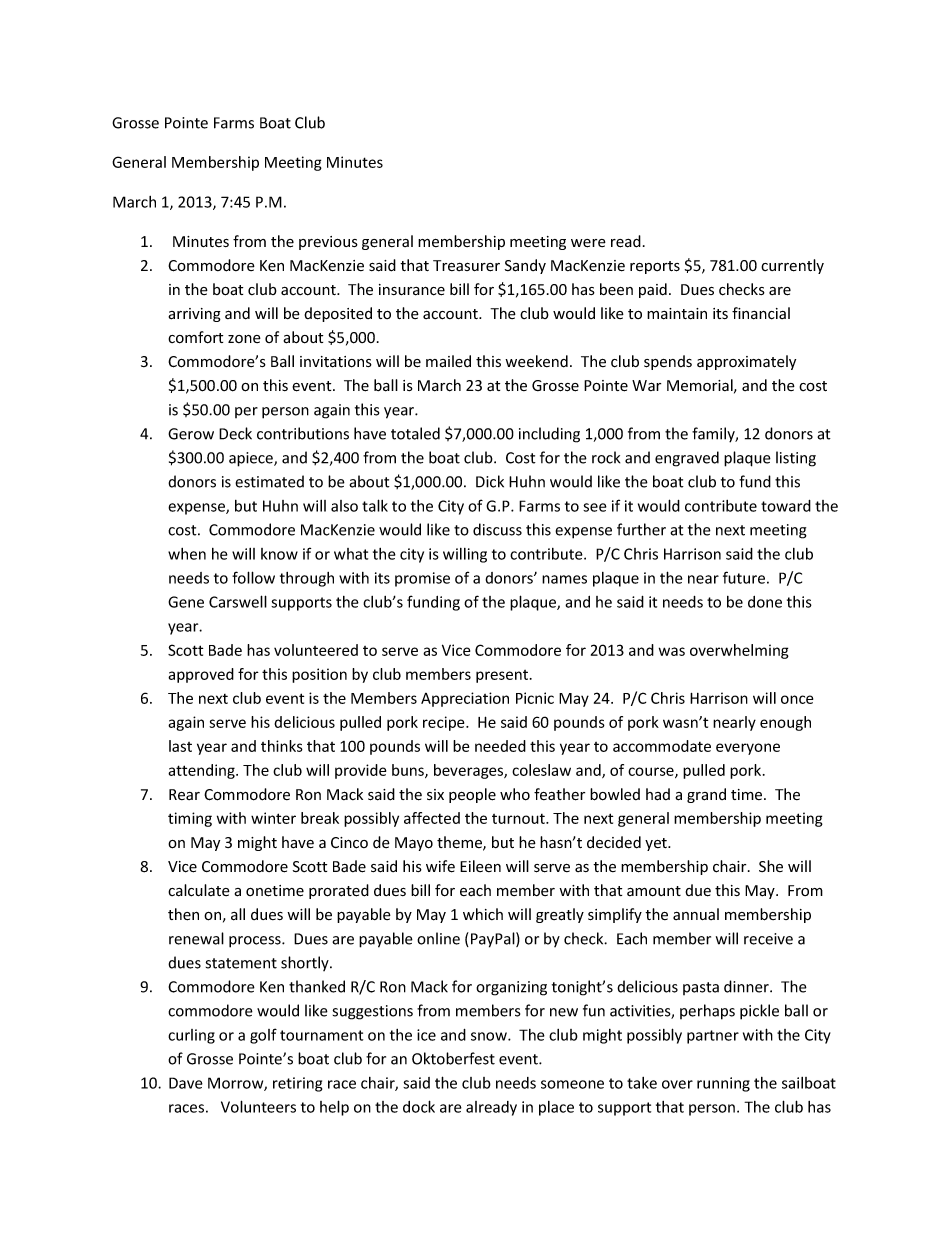 The width and height of the screenshot is (952, 1233). I want to click on promise, so click(422, 579).
